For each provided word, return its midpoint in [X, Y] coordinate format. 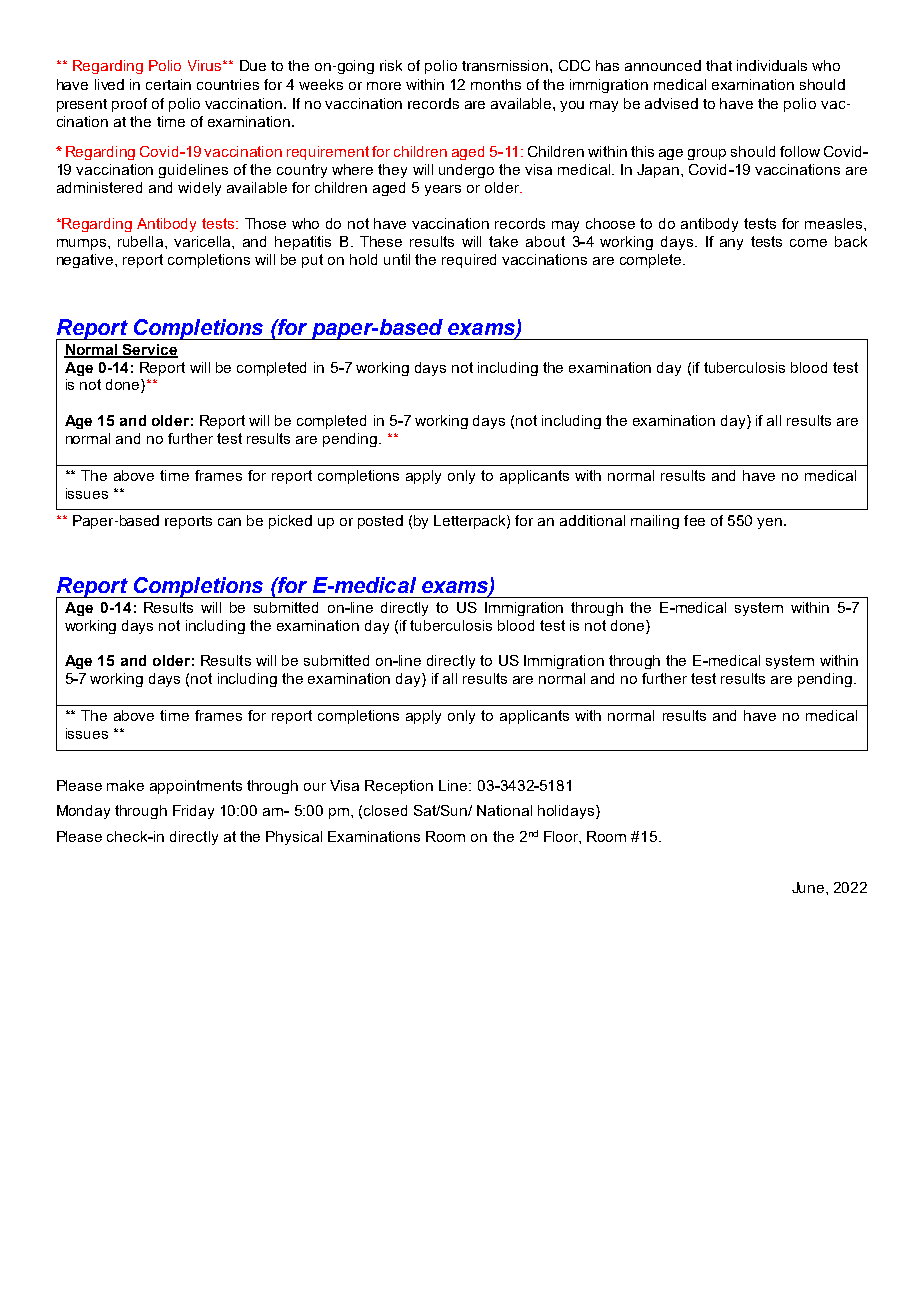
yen [769, 523]
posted [380, 522]
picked [290, 522]
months [496, 84]
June [809, 887]
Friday [193, 812]
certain [168, 84]
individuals [772, 65]
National [504, 810]
